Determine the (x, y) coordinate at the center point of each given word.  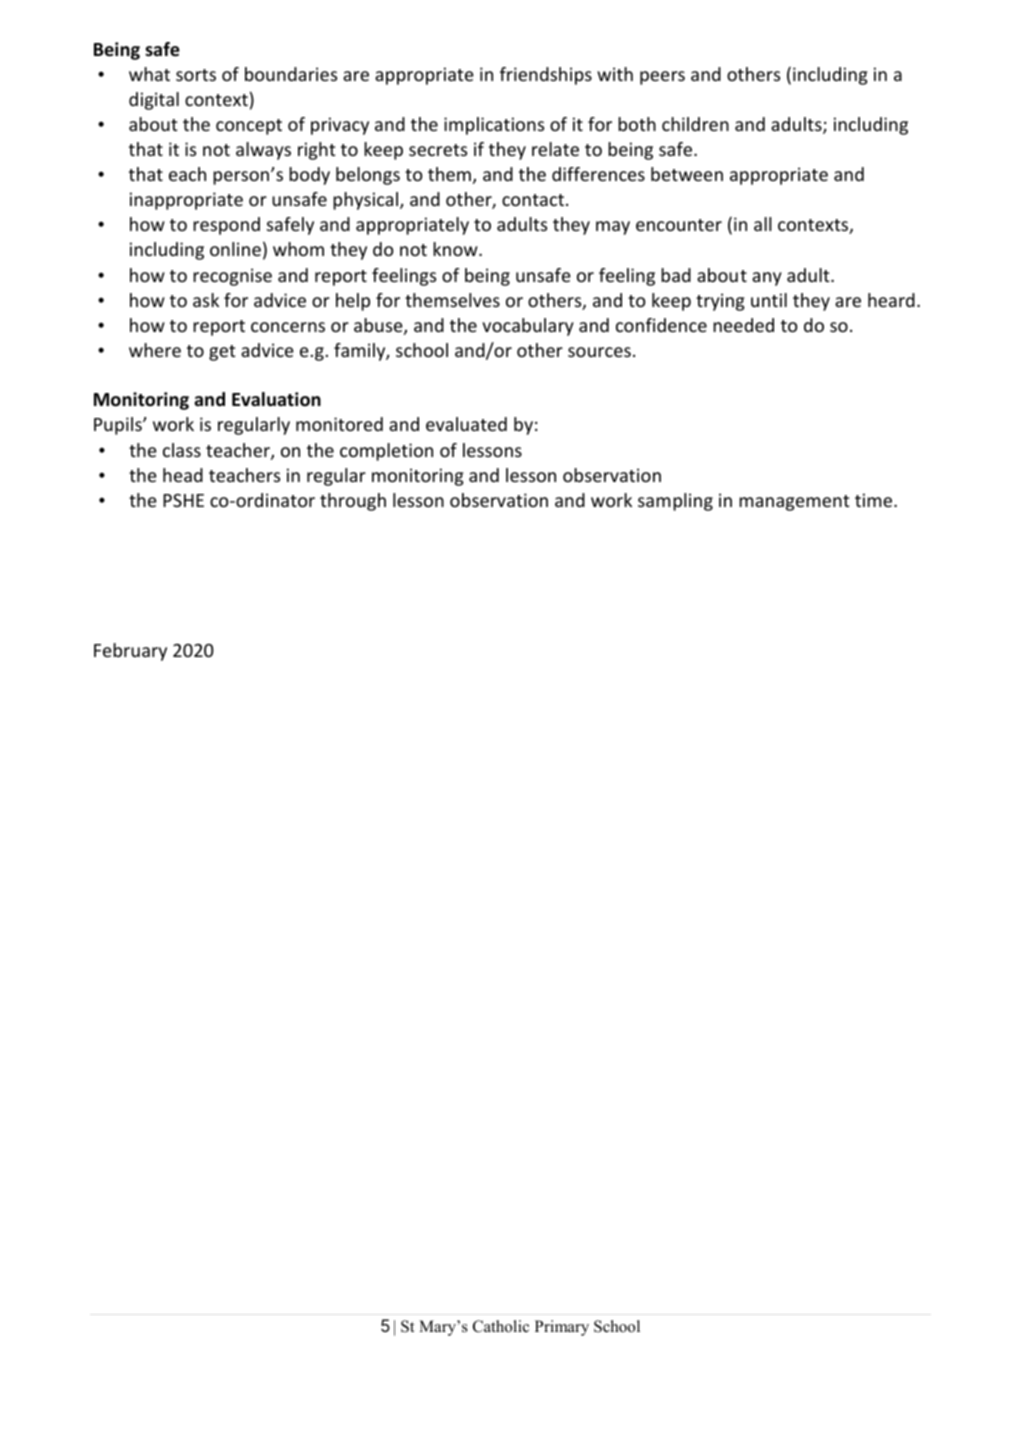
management (794, 503)
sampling (675, 502)
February (130, 652)
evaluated (466, 424)
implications (494, 126)
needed (743, 325)
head (183, 475)
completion (386, 452)
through (353, 502)
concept (249, 127)
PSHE (183, 500)
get (222, 353)
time (875, 500)
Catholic (501, 1326)
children (695, 124)
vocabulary (528, 327)
